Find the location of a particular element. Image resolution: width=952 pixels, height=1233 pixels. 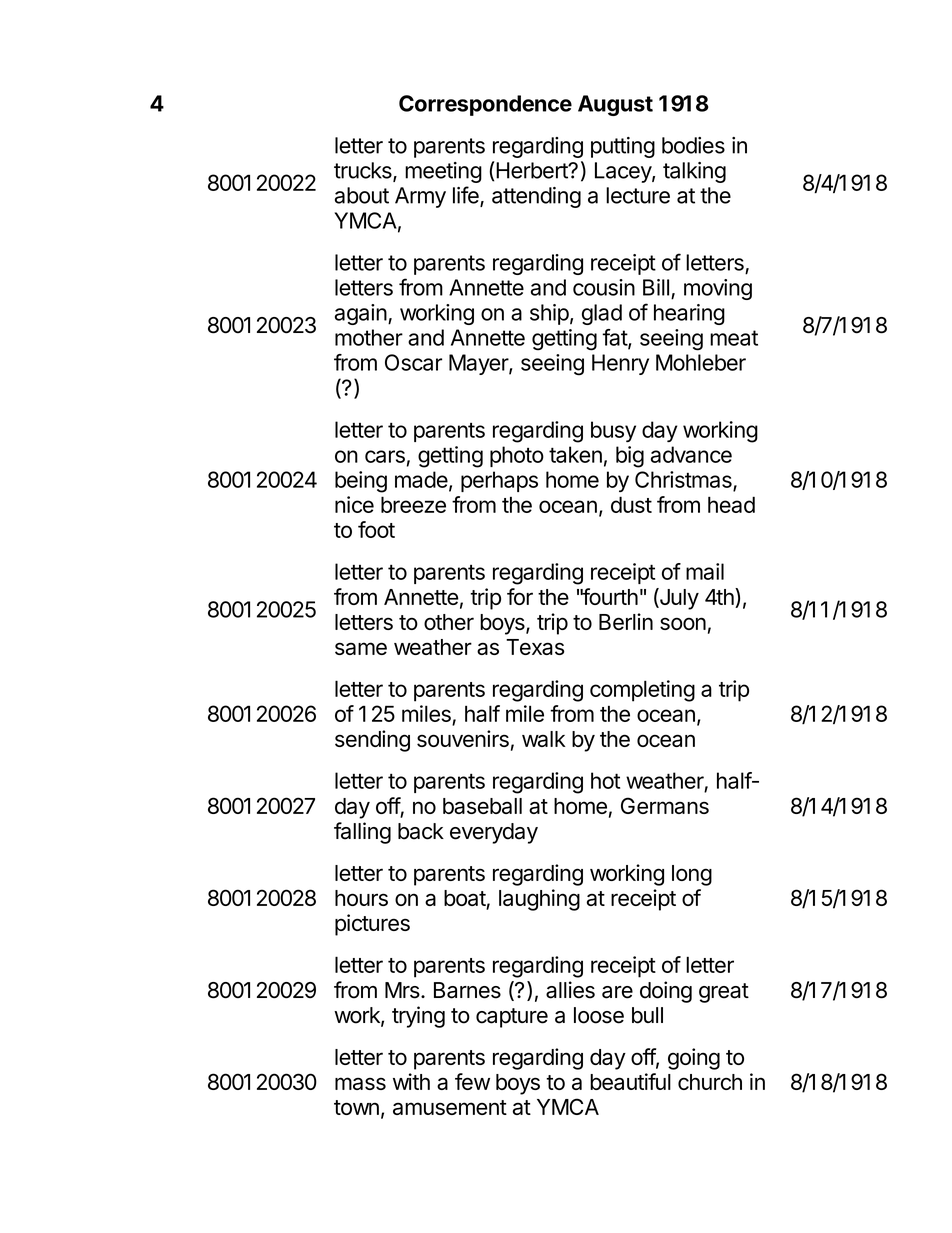

capture is located at coordinates (512, 1018).
